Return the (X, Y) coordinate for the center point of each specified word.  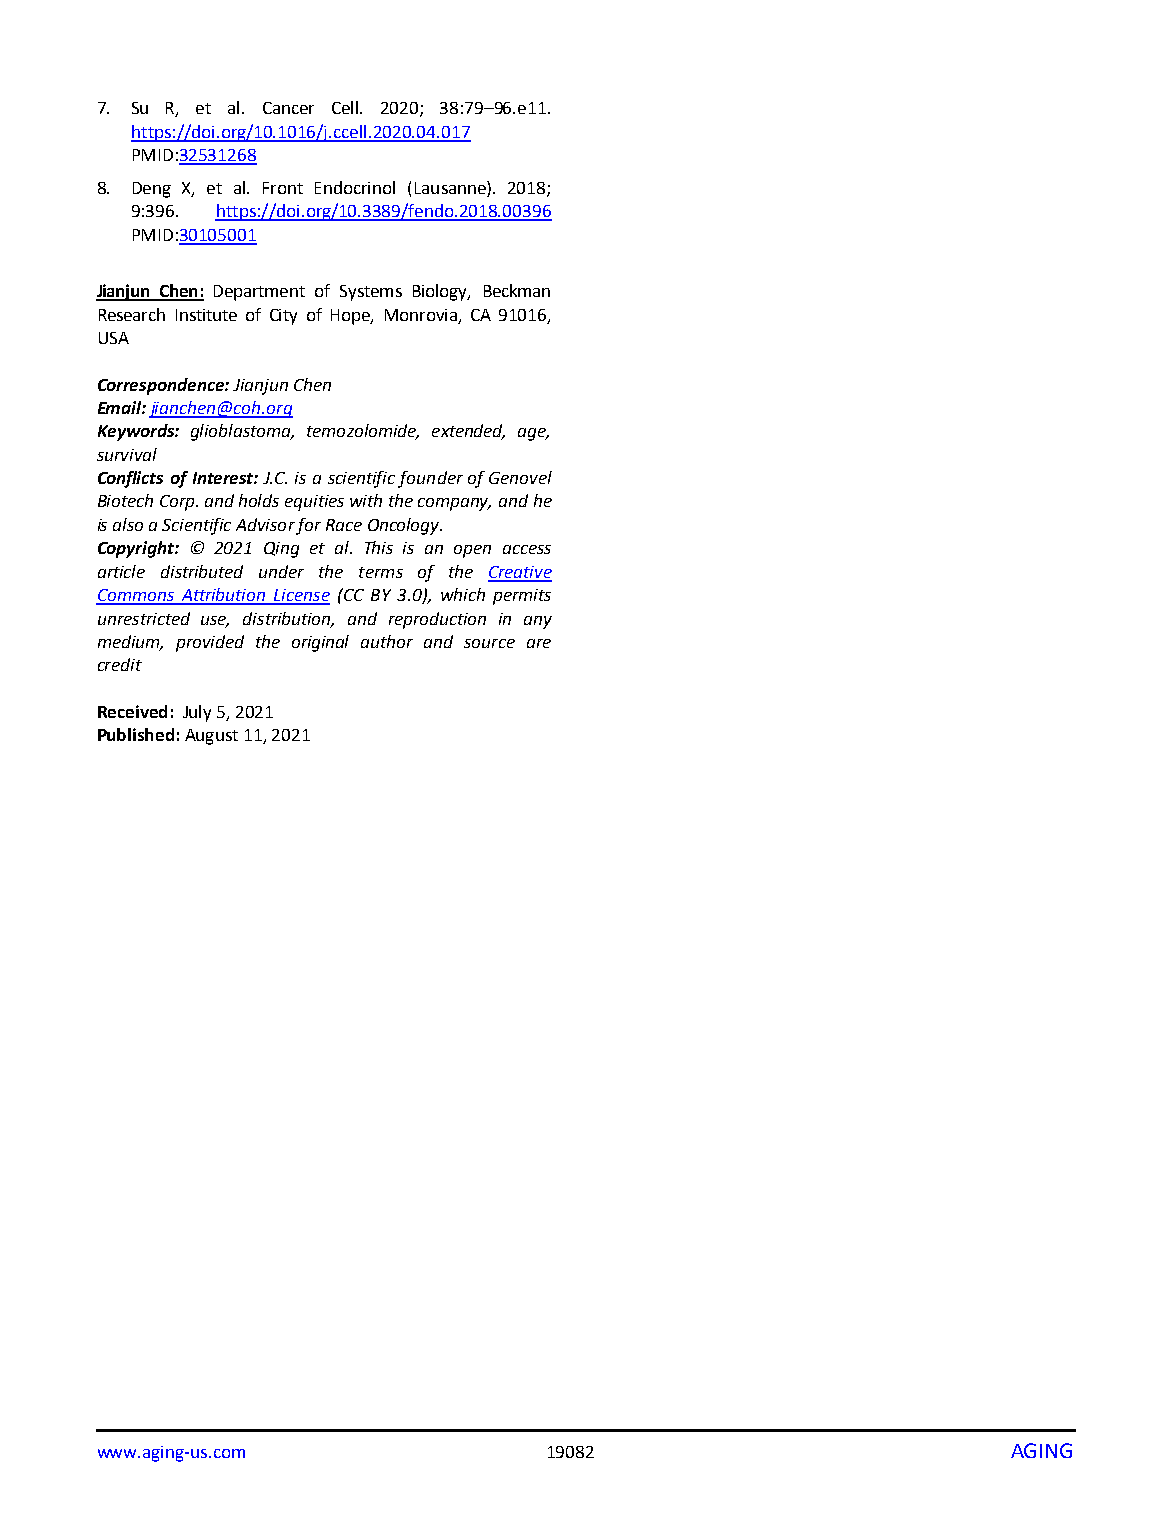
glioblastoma (242, 432)
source (489, 643)
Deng (152, 190)
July (197, 713)
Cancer (288, 108)
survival (127, 454)
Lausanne (451, 189)
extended (468, 432)
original (320, 643)
